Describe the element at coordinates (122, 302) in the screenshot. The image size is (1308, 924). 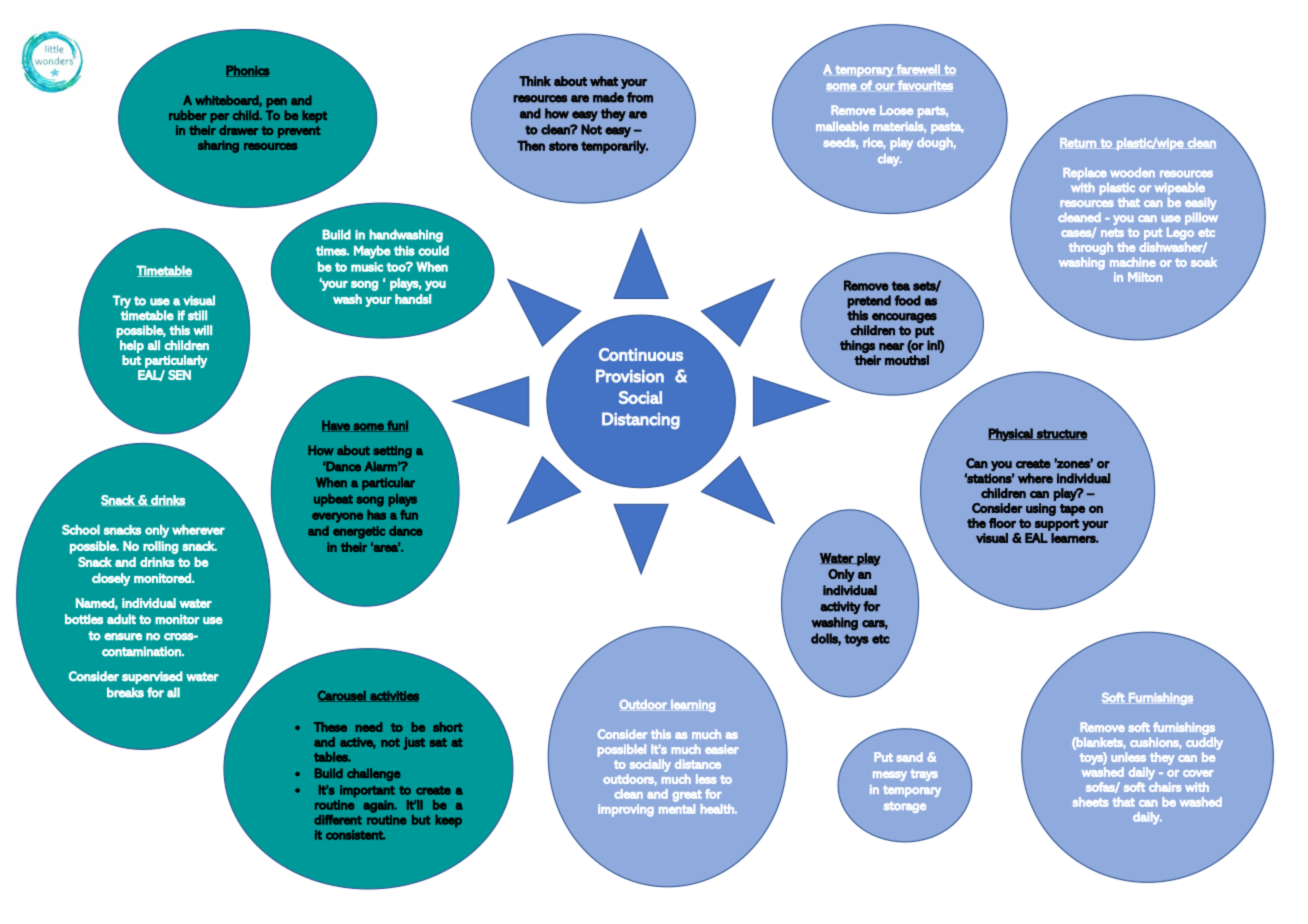
I see `Try` at that location.
